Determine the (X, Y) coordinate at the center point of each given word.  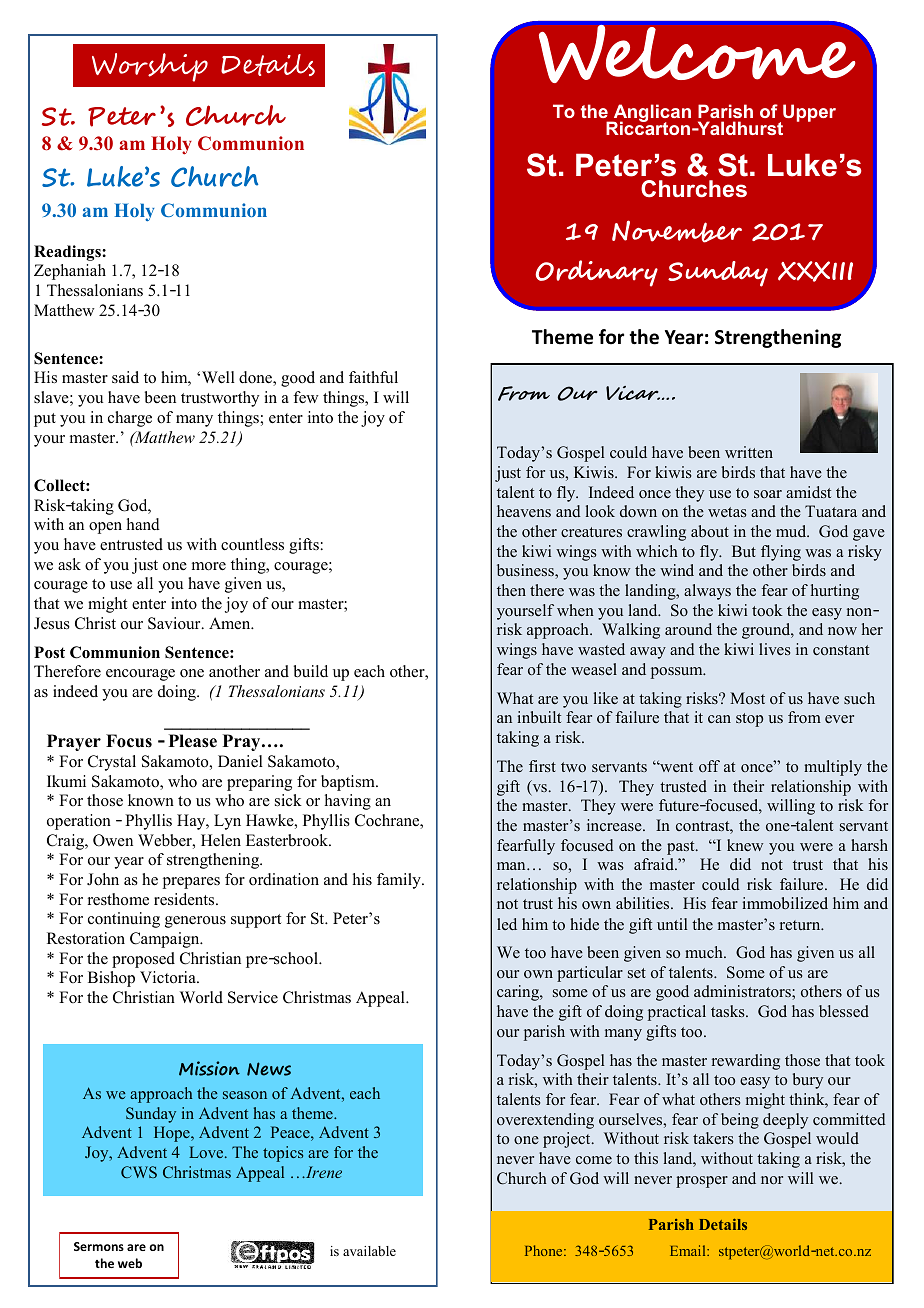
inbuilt (539, 717)
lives (775, 649)
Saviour (175, 623)
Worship (150, 67)
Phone (545, 1250)
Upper (809, 113)
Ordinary (597, 273)
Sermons (99, 1246)
